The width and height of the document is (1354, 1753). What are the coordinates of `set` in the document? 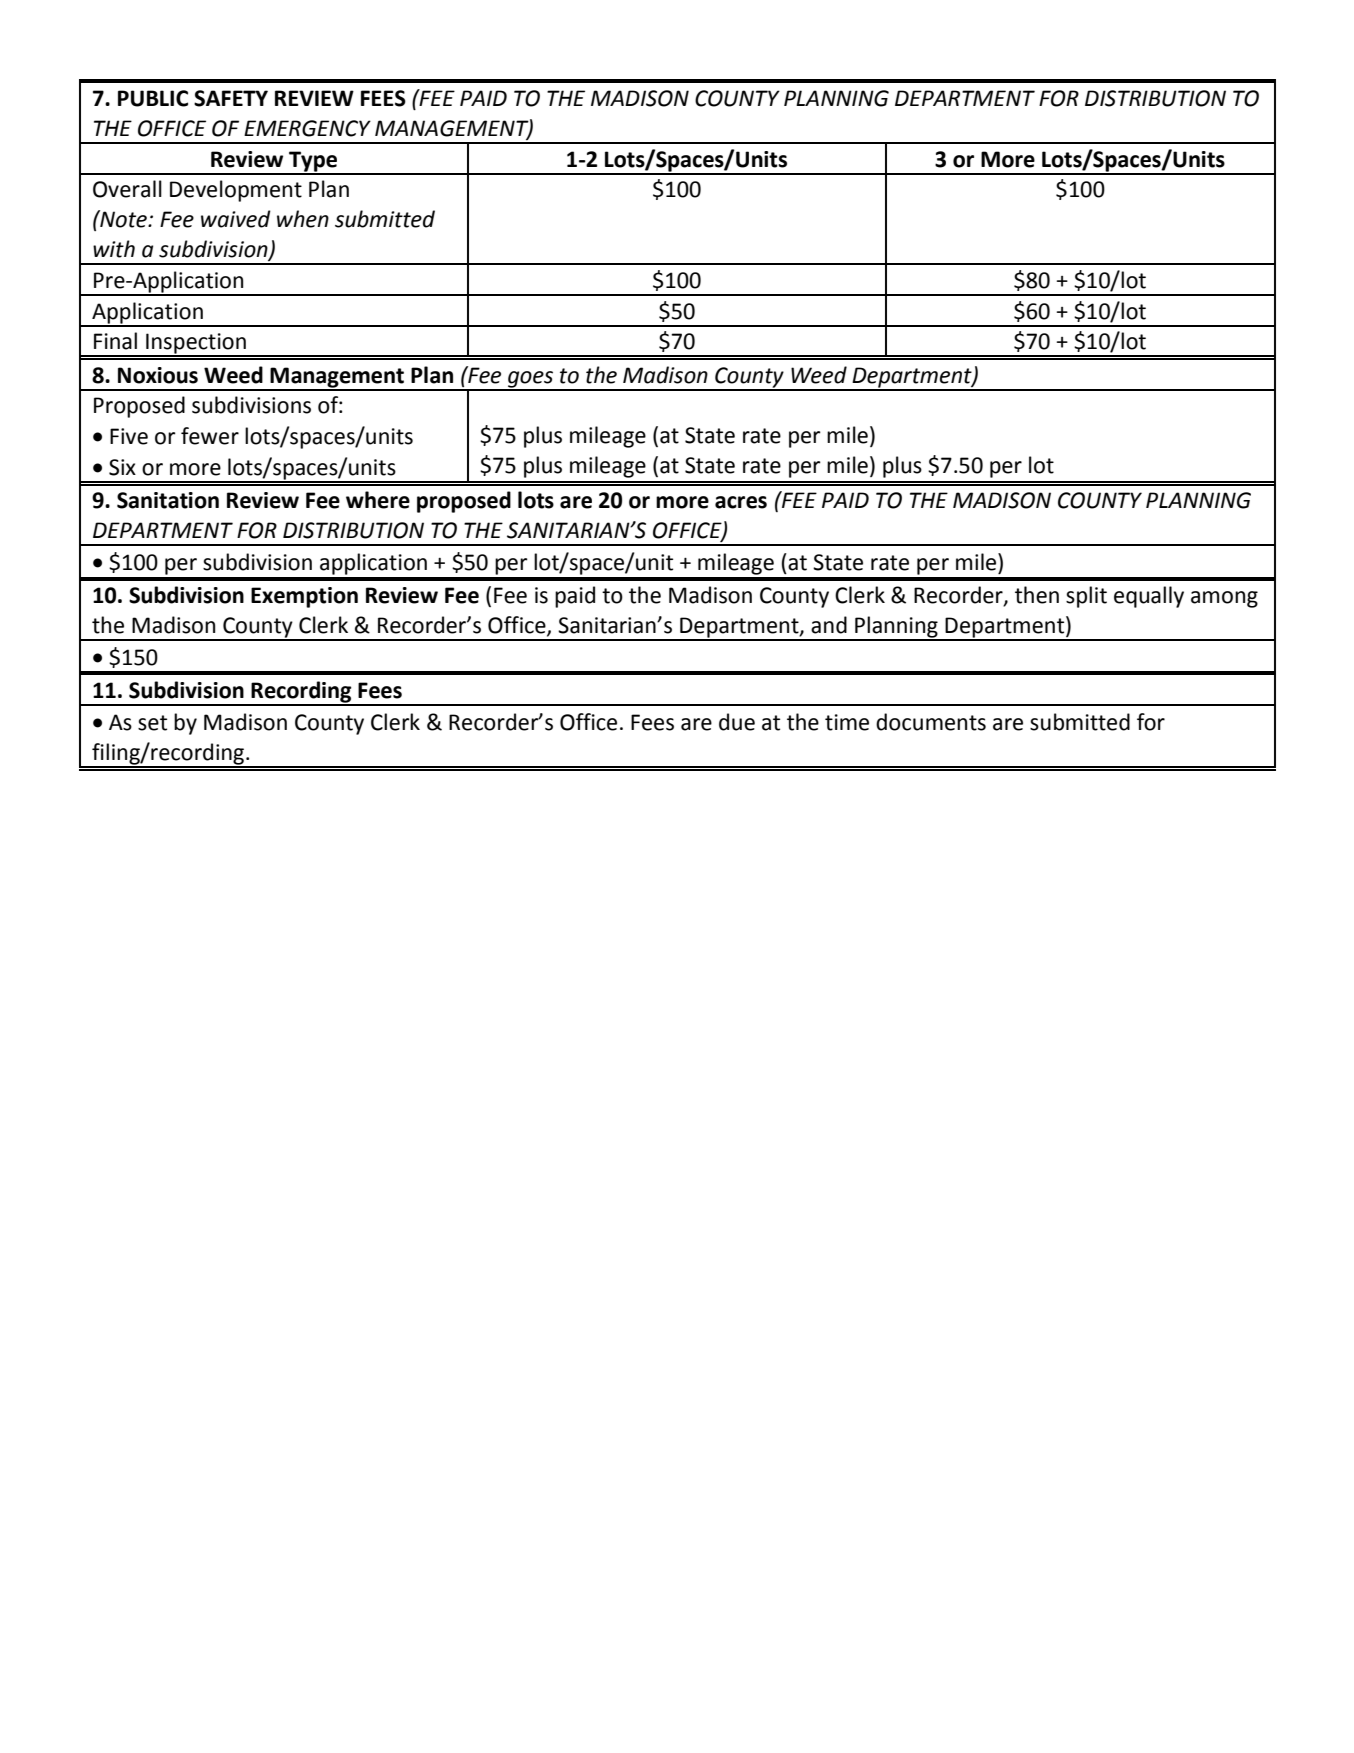 It's located at (152, 723).
